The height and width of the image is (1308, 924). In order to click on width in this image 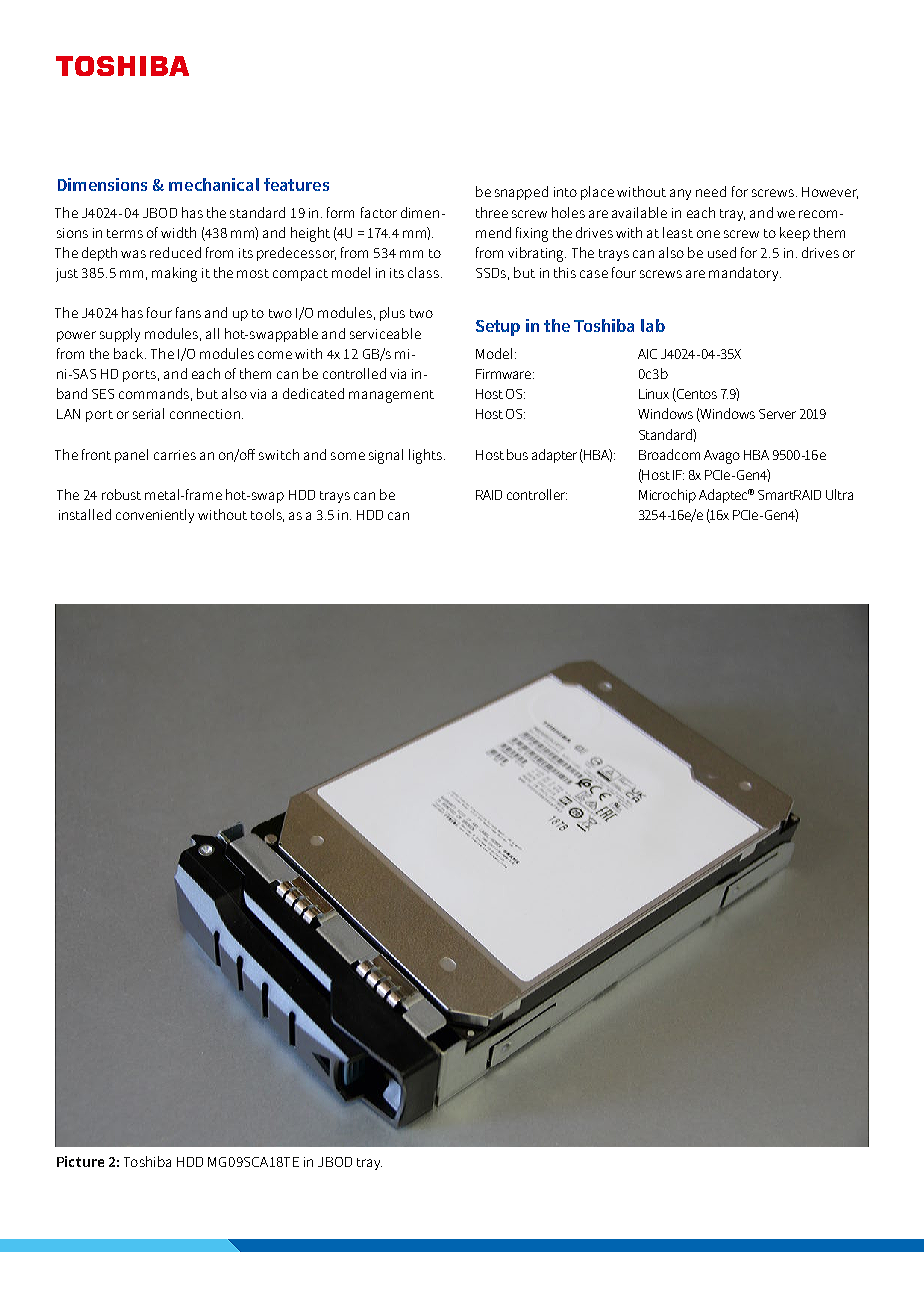, I will do `click(178, 232)`.
